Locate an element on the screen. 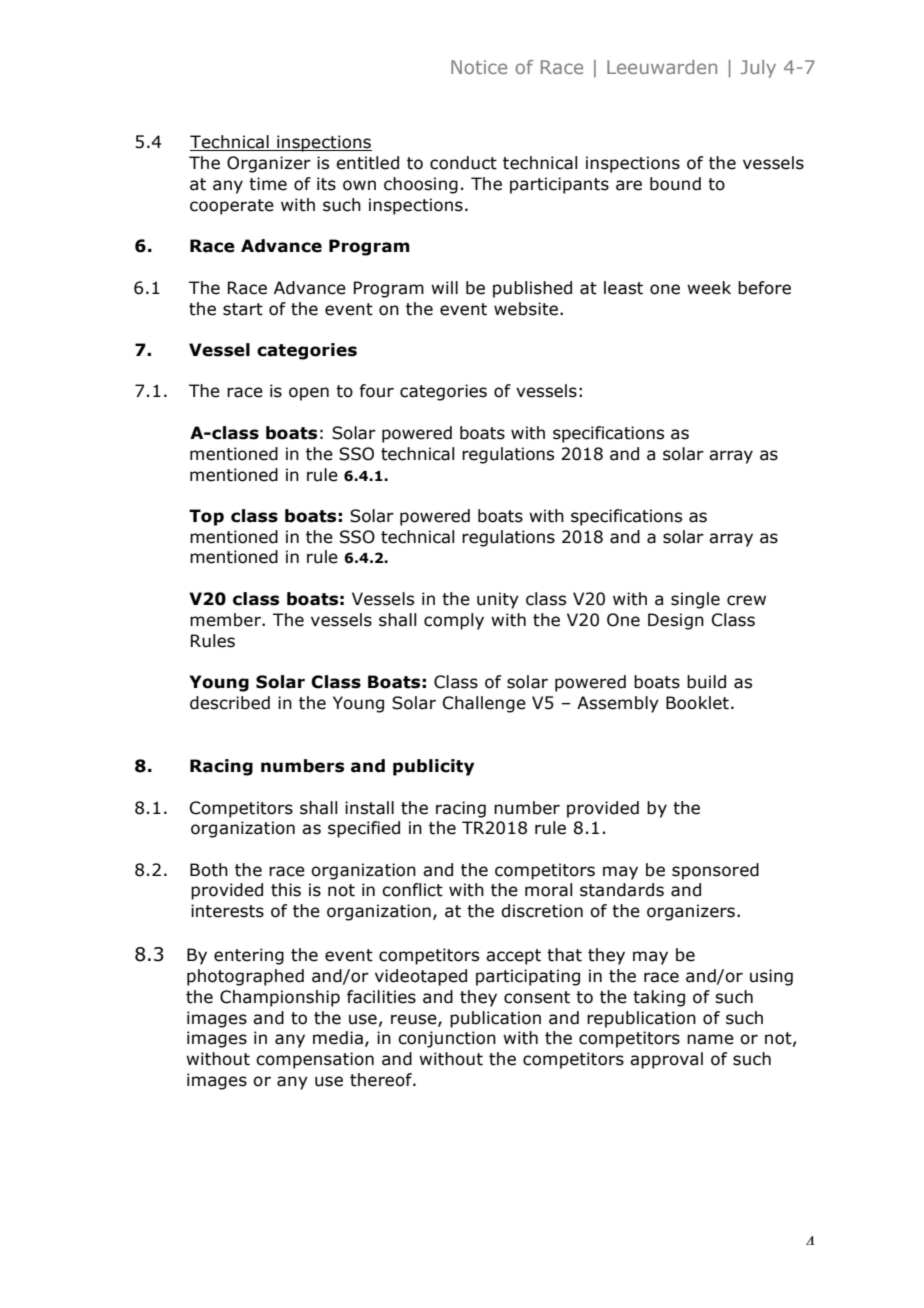  July is located at coordinates (758, 69).
